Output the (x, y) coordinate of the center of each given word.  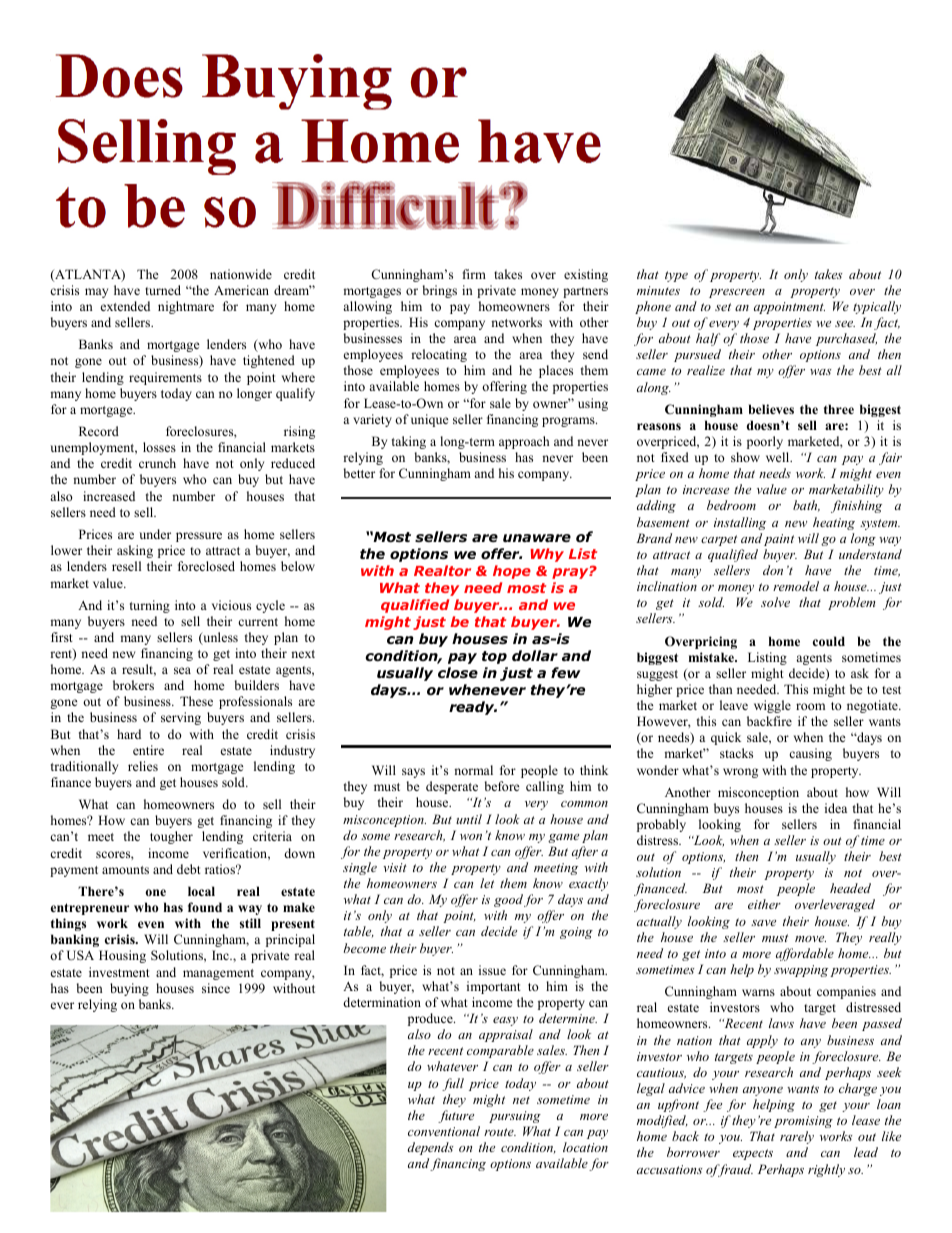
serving (181, 718)
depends (430, 1148)
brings (440, 291)
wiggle (772, 706)
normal (473, 770)
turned (163, 290)
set (723, 307)
